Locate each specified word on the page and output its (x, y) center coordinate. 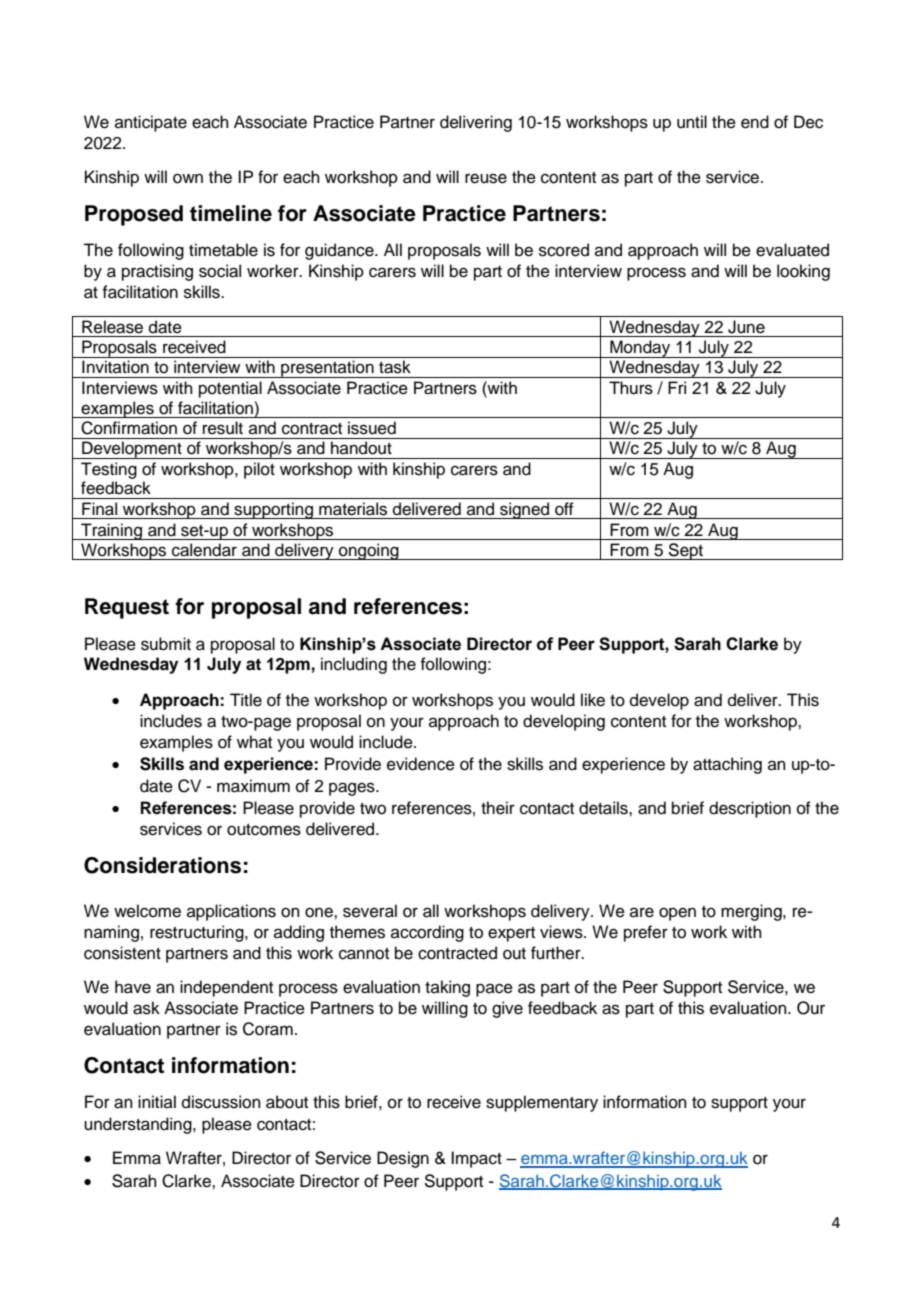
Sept (686, 551)
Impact (476, 1159)
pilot (259, 470)
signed (525, 510)
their (498, 808)
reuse (486, 178)
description (750, 809)
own (188, 178)
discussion (221, 1102)
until (692, 122)
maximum (253, 786)
